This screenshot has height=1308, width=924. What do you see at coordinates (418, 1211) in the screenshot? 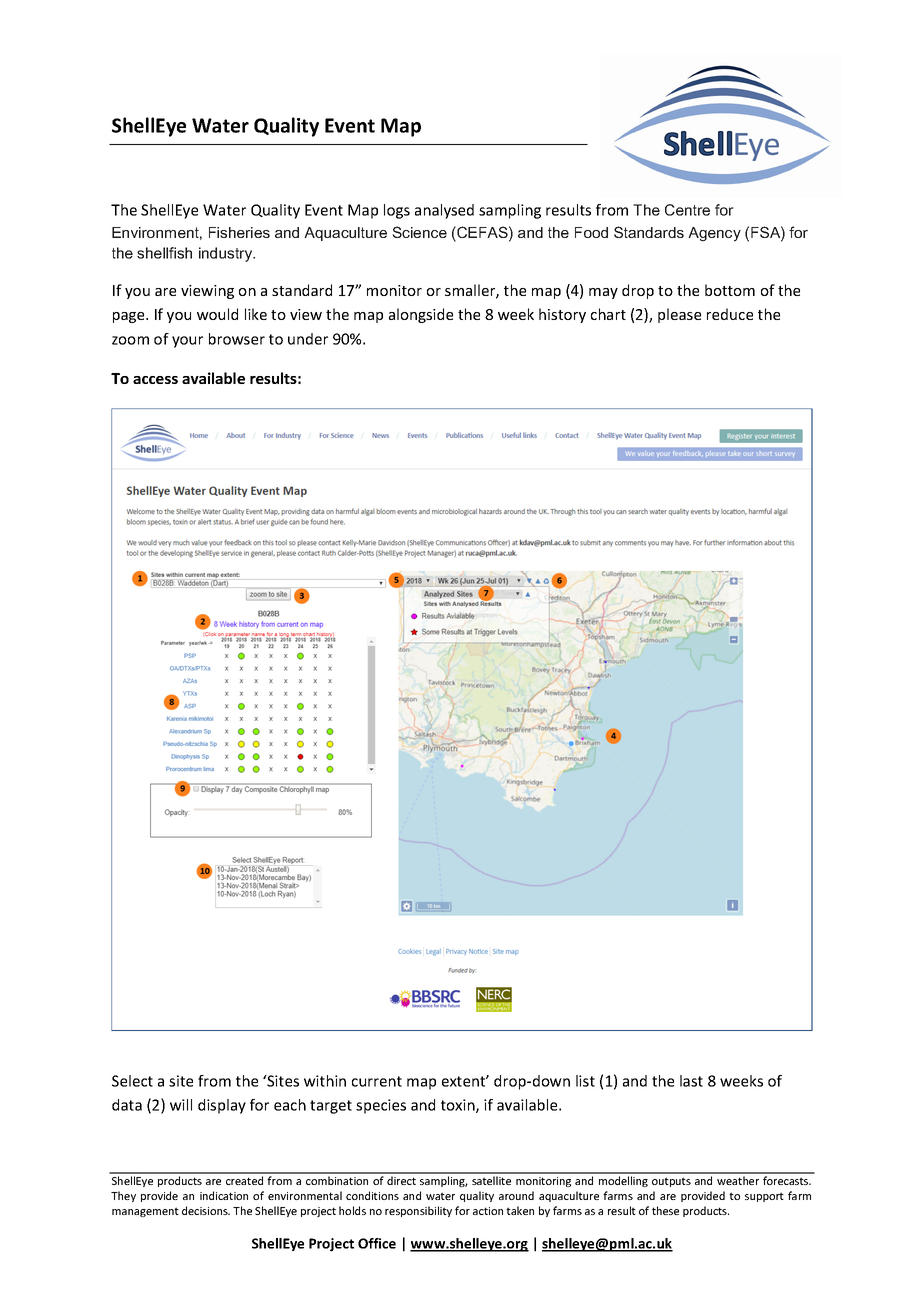
I see `responsibility` at bounding box center [418, 1211].
